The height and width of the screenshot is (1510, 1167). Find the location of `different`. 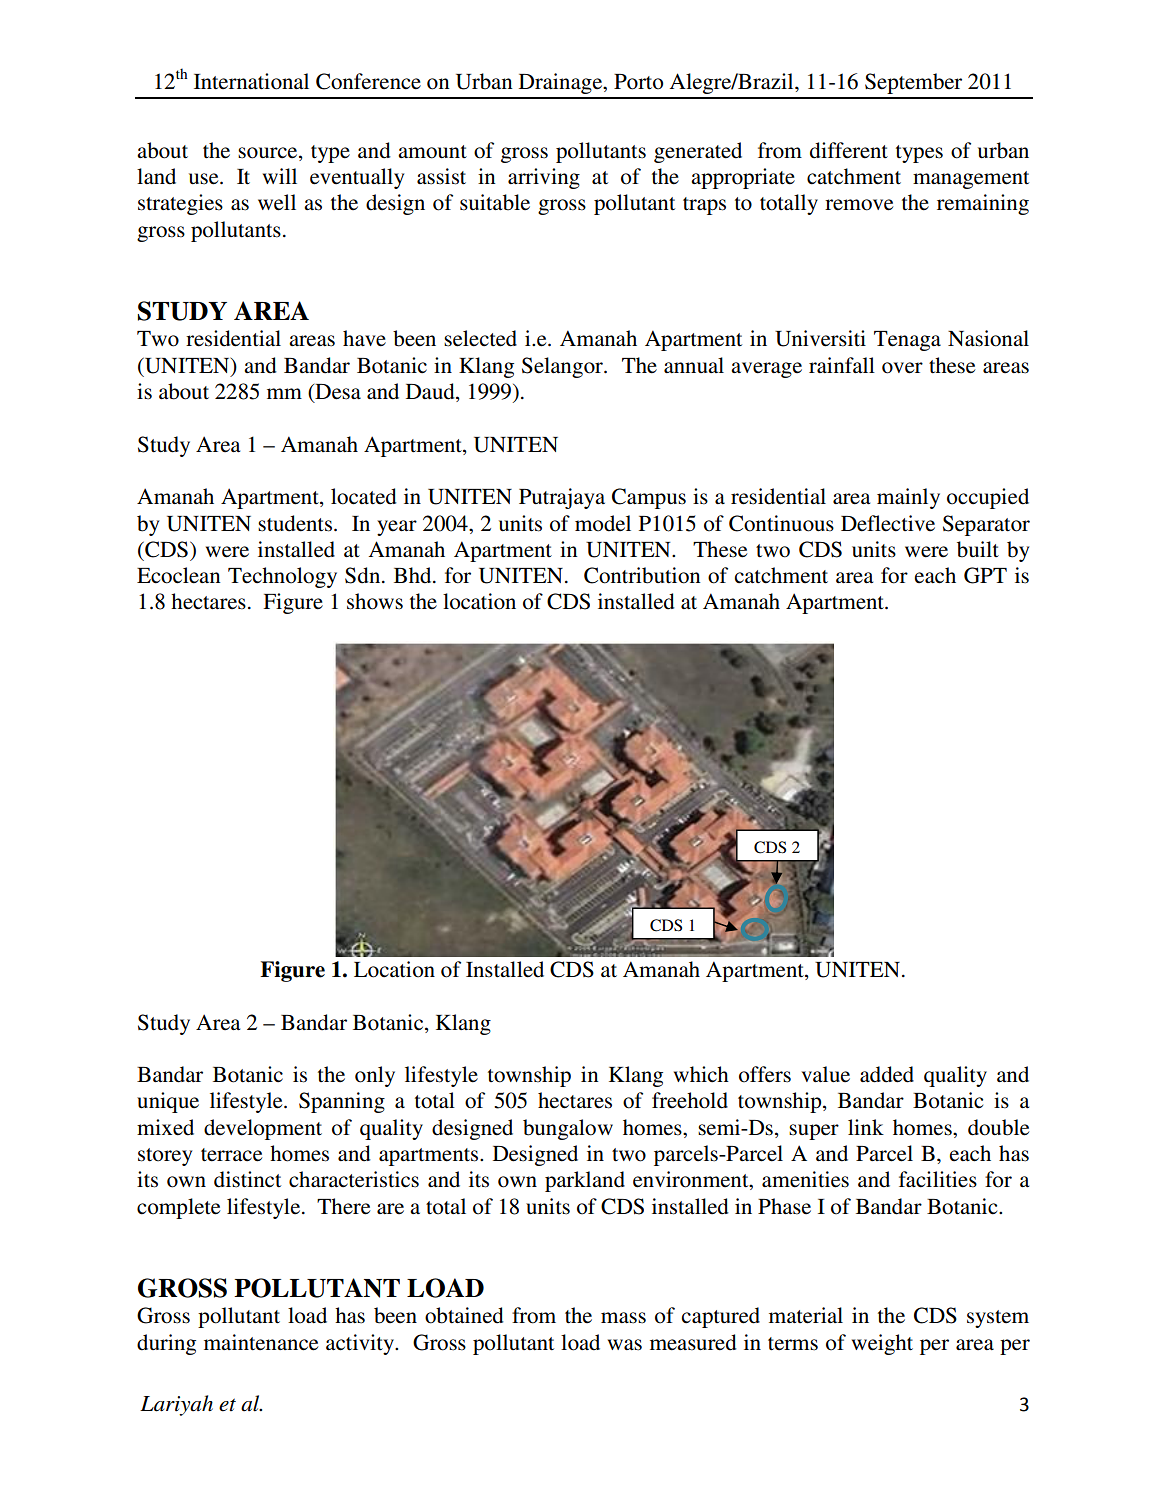

different is located at coordinates (849, 150).
